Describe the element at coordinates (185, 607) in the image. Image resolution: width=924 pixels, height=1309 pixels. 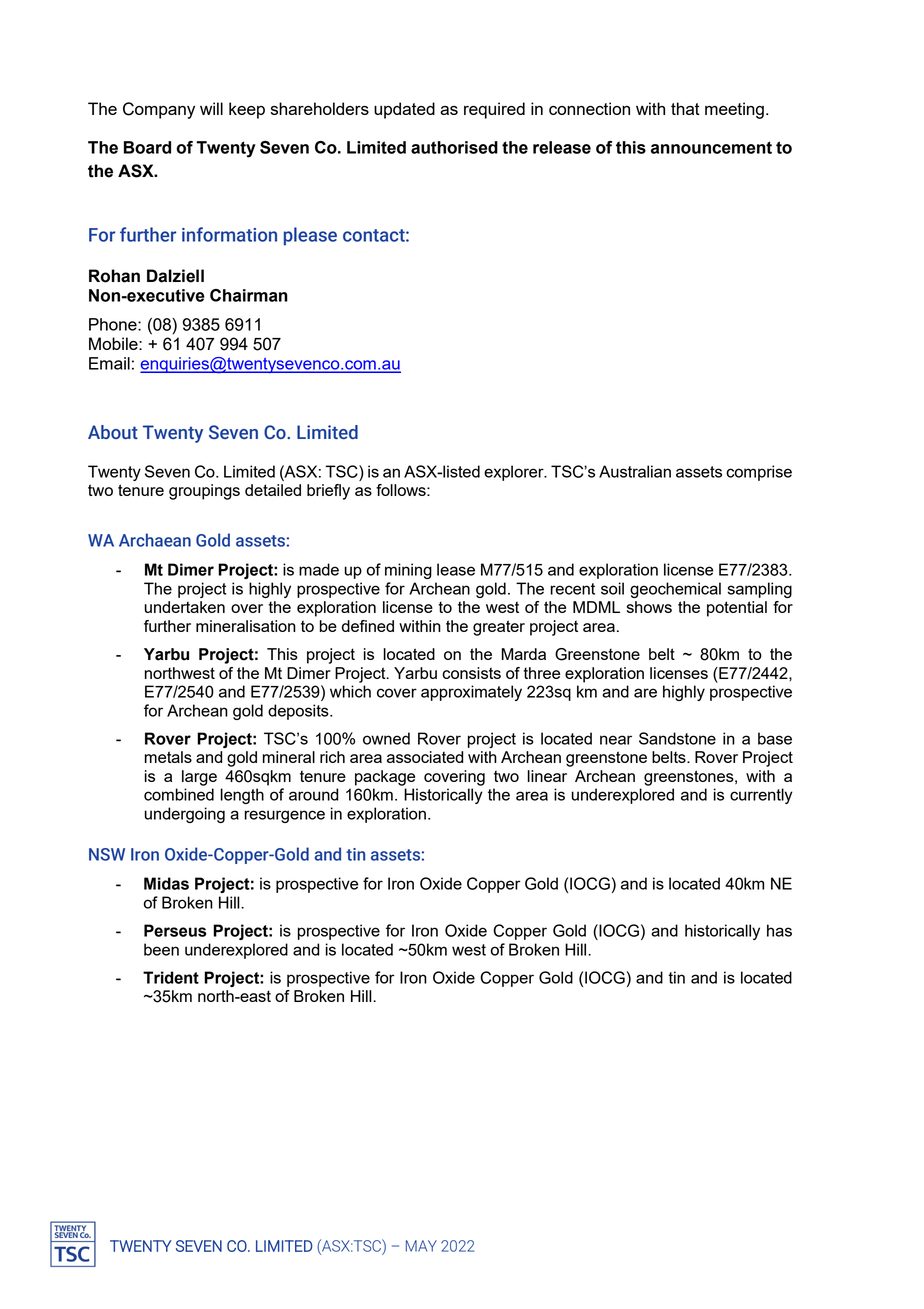
I see `undertaken` at that location.
